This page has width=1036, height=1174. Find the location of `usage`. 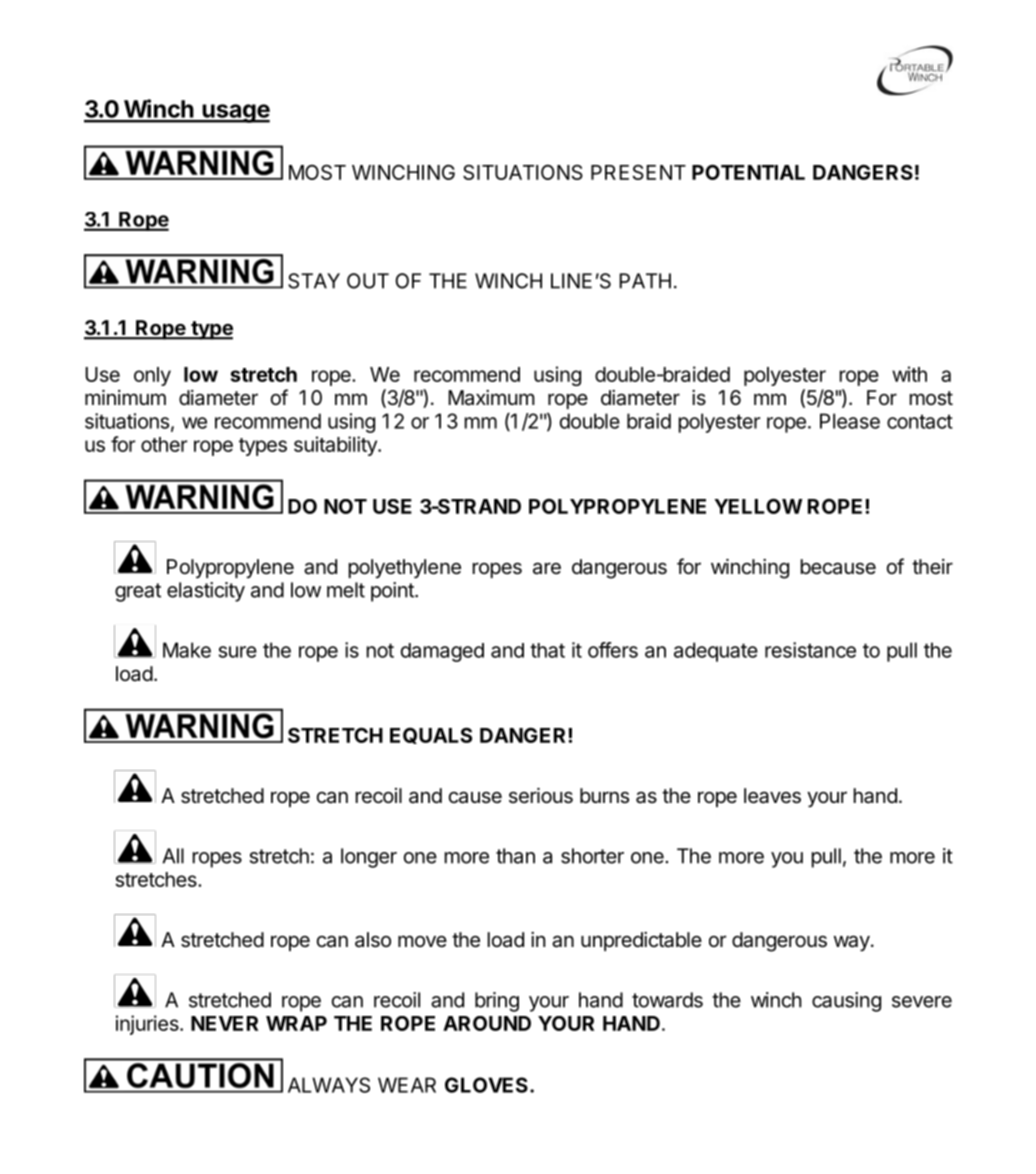

usage is located at coordinates (235, 113).
